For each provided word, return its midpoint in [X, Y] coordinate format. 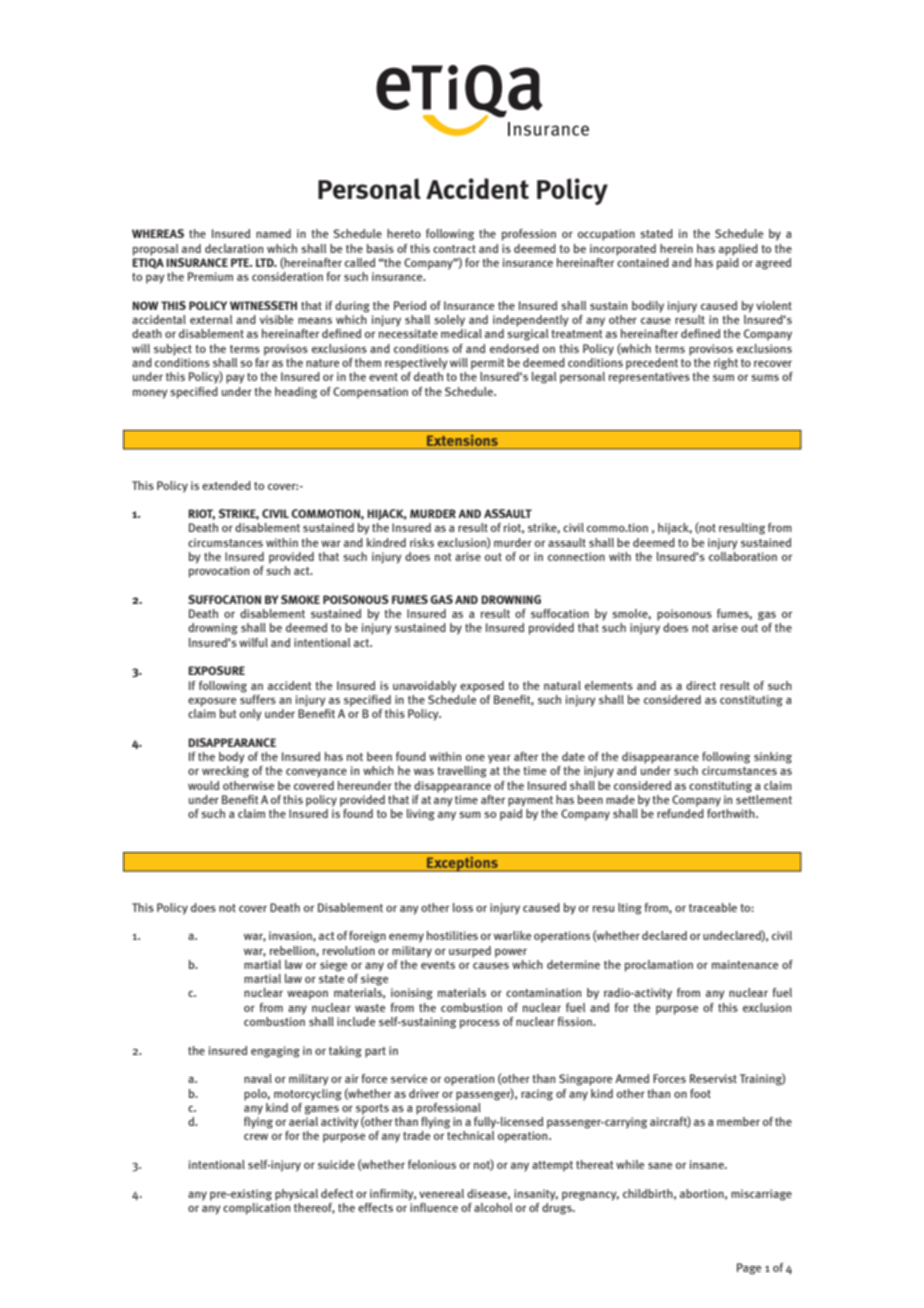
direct [701, 685]
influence [433, 1206]
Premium [210, 276]
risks [422, 542]
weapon [307, 995]
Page [749, 1269]
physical [296, 1195]
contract [454, 249]
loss [463, 907]
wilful [253, 642]
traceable [713, 907]
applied [738, 250]
